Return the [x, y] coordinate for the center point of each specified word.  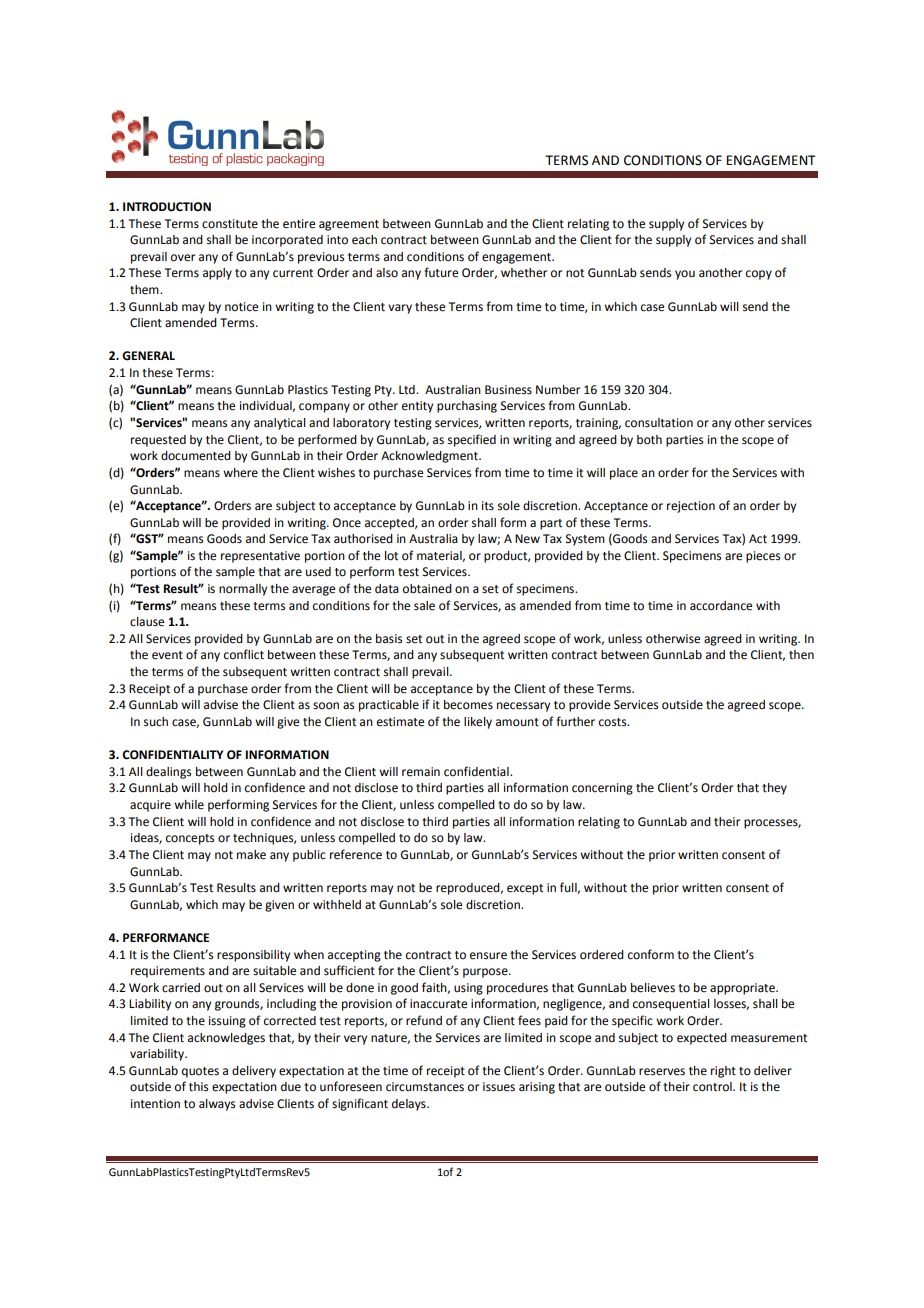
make [251, 855]
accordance [721, 606]
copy [759, 275]
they [774, 789]
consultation [659, 423]
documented [196, 456]
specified [472, 440]
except [525, 889]
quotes [200, 1072]
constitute [230, 224]
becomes [468, 705]
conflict [244, 654]
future [441, 272]
